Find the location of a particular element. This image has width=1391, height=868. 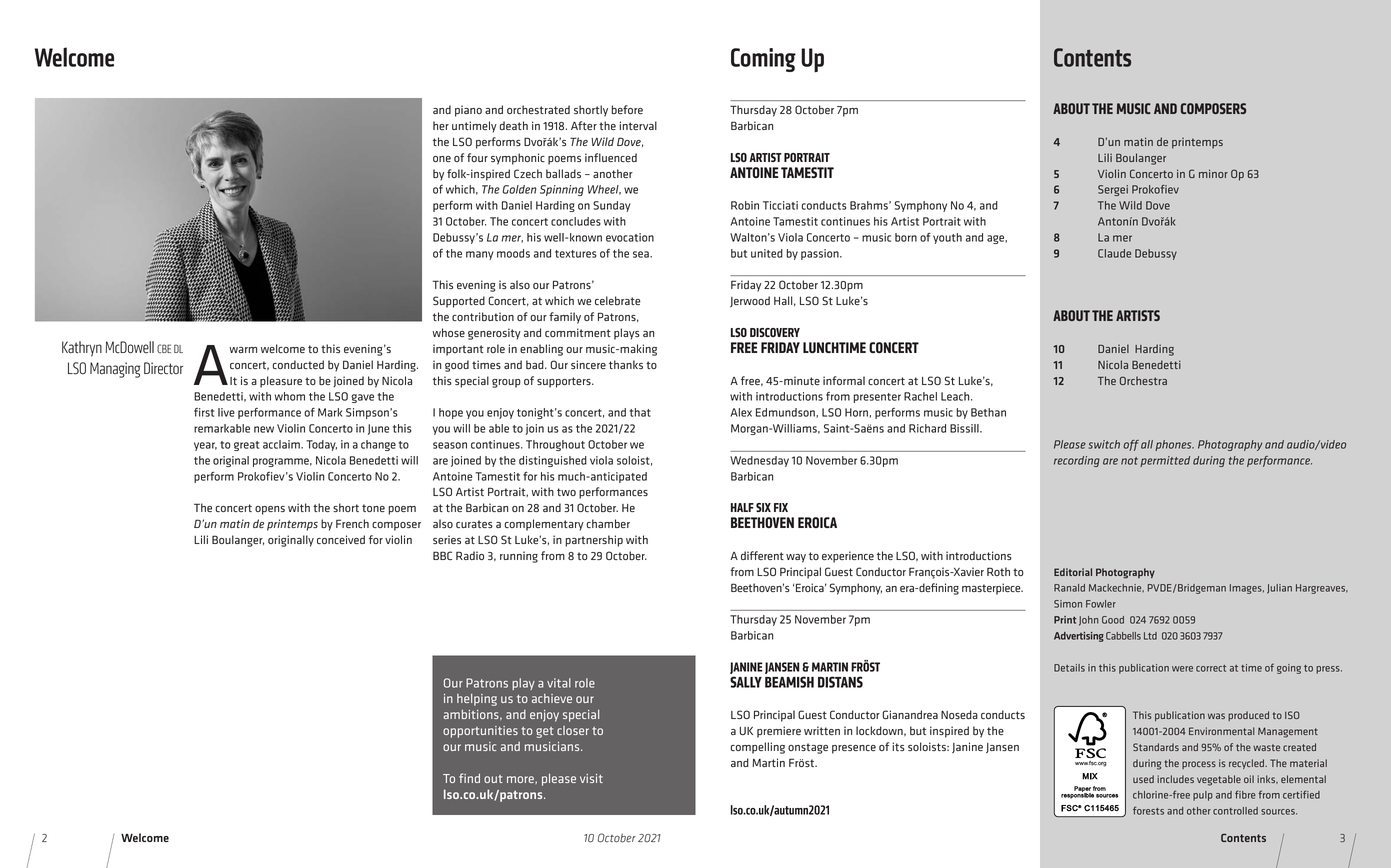

death is located at coordinates (514, 125).
